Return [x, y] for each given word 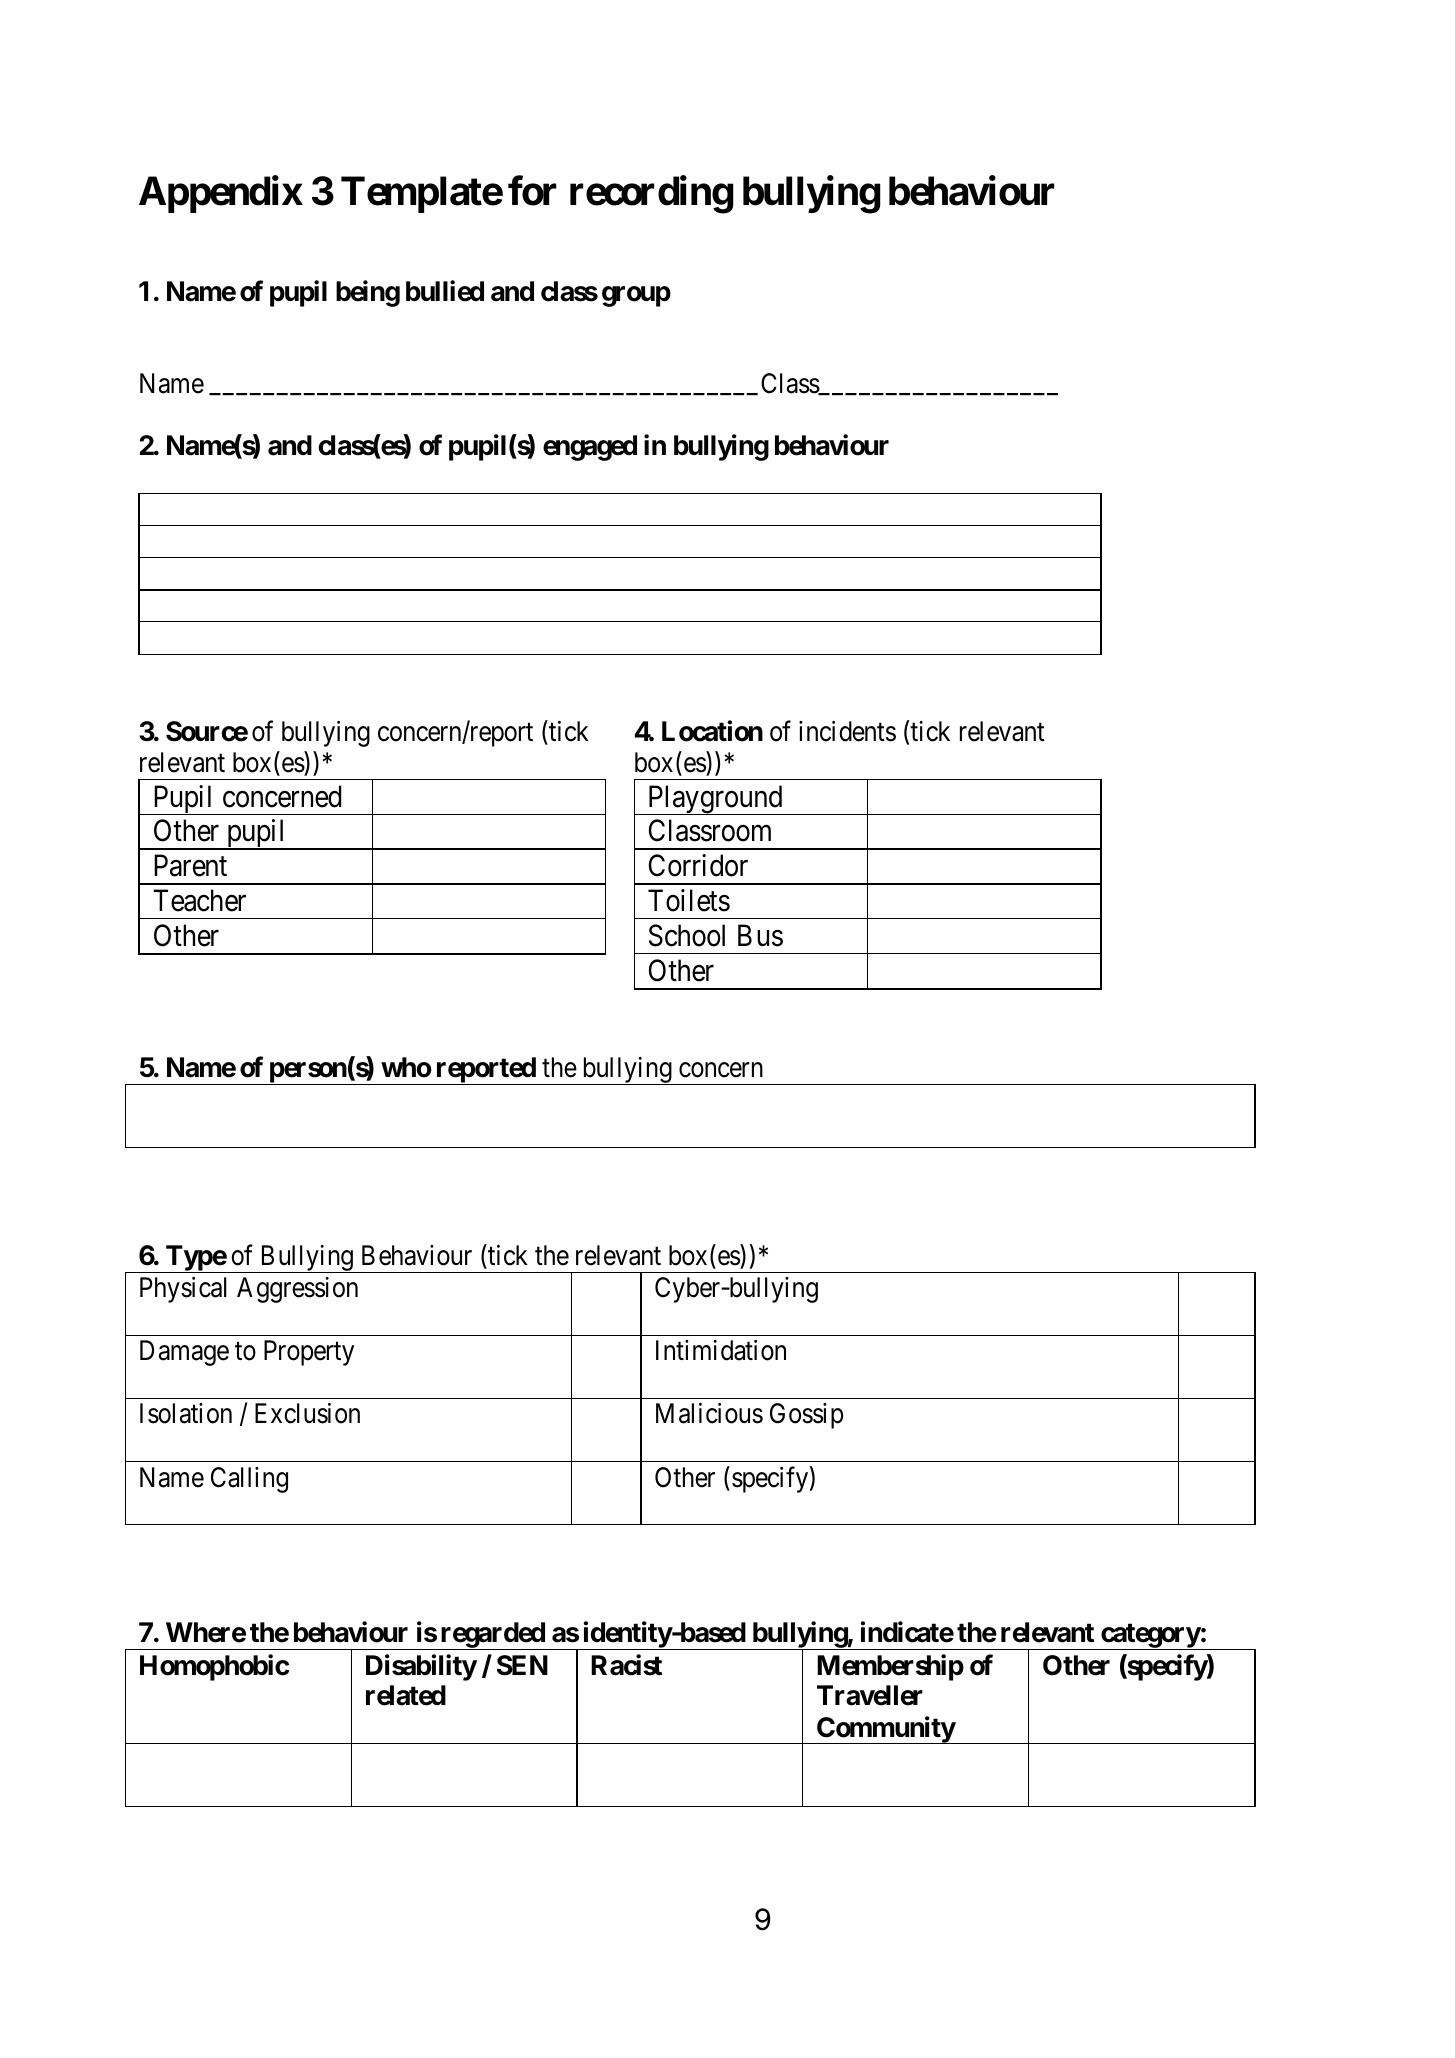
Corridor [698, 865]
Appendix [221, 194]
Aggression [297, 1290]
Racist [626, 1665]
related [406, 1695]
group [636, 296]
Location [712, 731]
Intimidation [721, 1350]
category [1150, 1636]
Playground [715, 800]
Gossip [806, 1416]
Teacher [199, 900]
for [532, 191]
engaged [590, 448]
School [687, 935]
